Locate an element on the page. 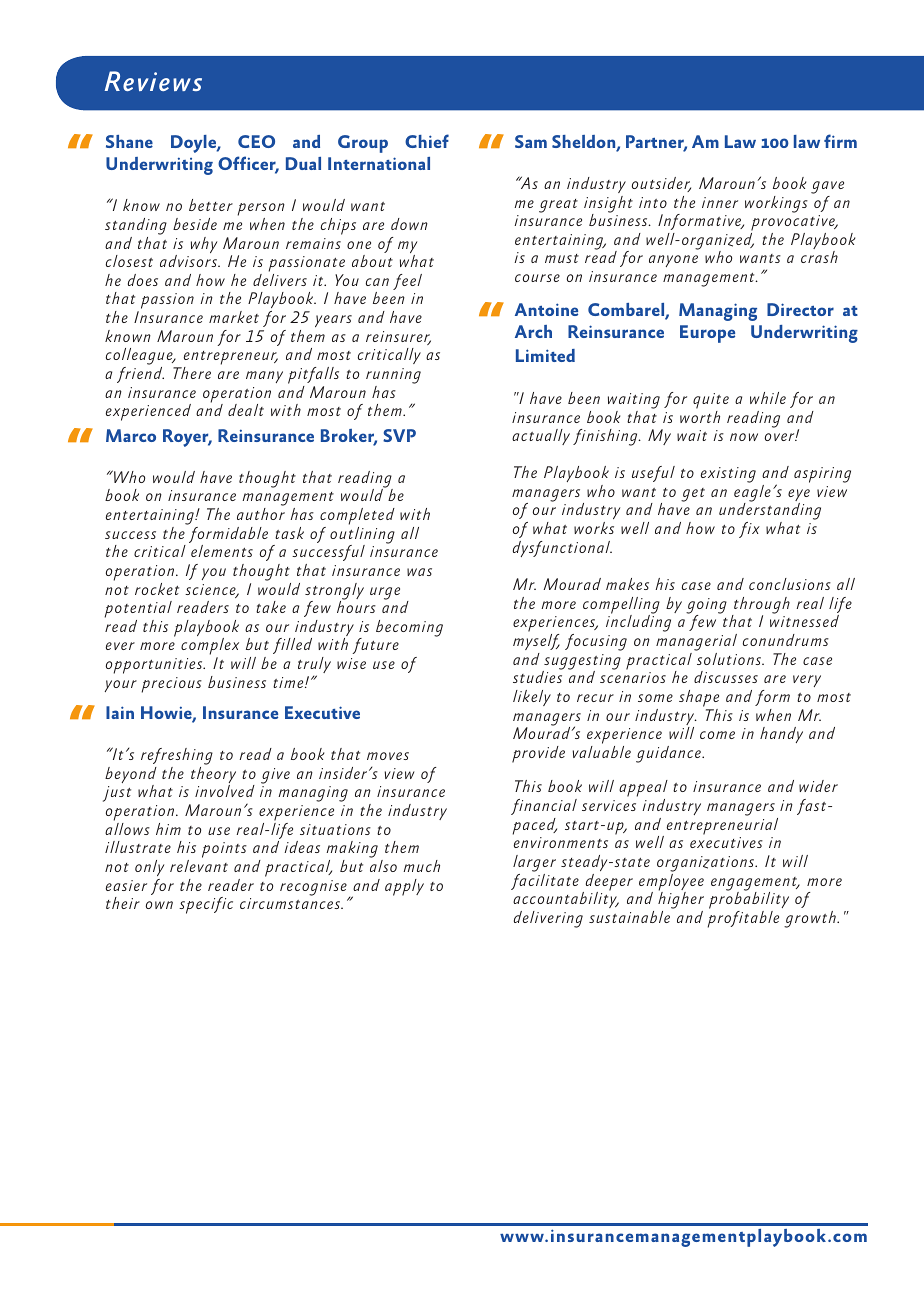 This document has width=924, height=1308. workings is located at coordinates (776, 204).
